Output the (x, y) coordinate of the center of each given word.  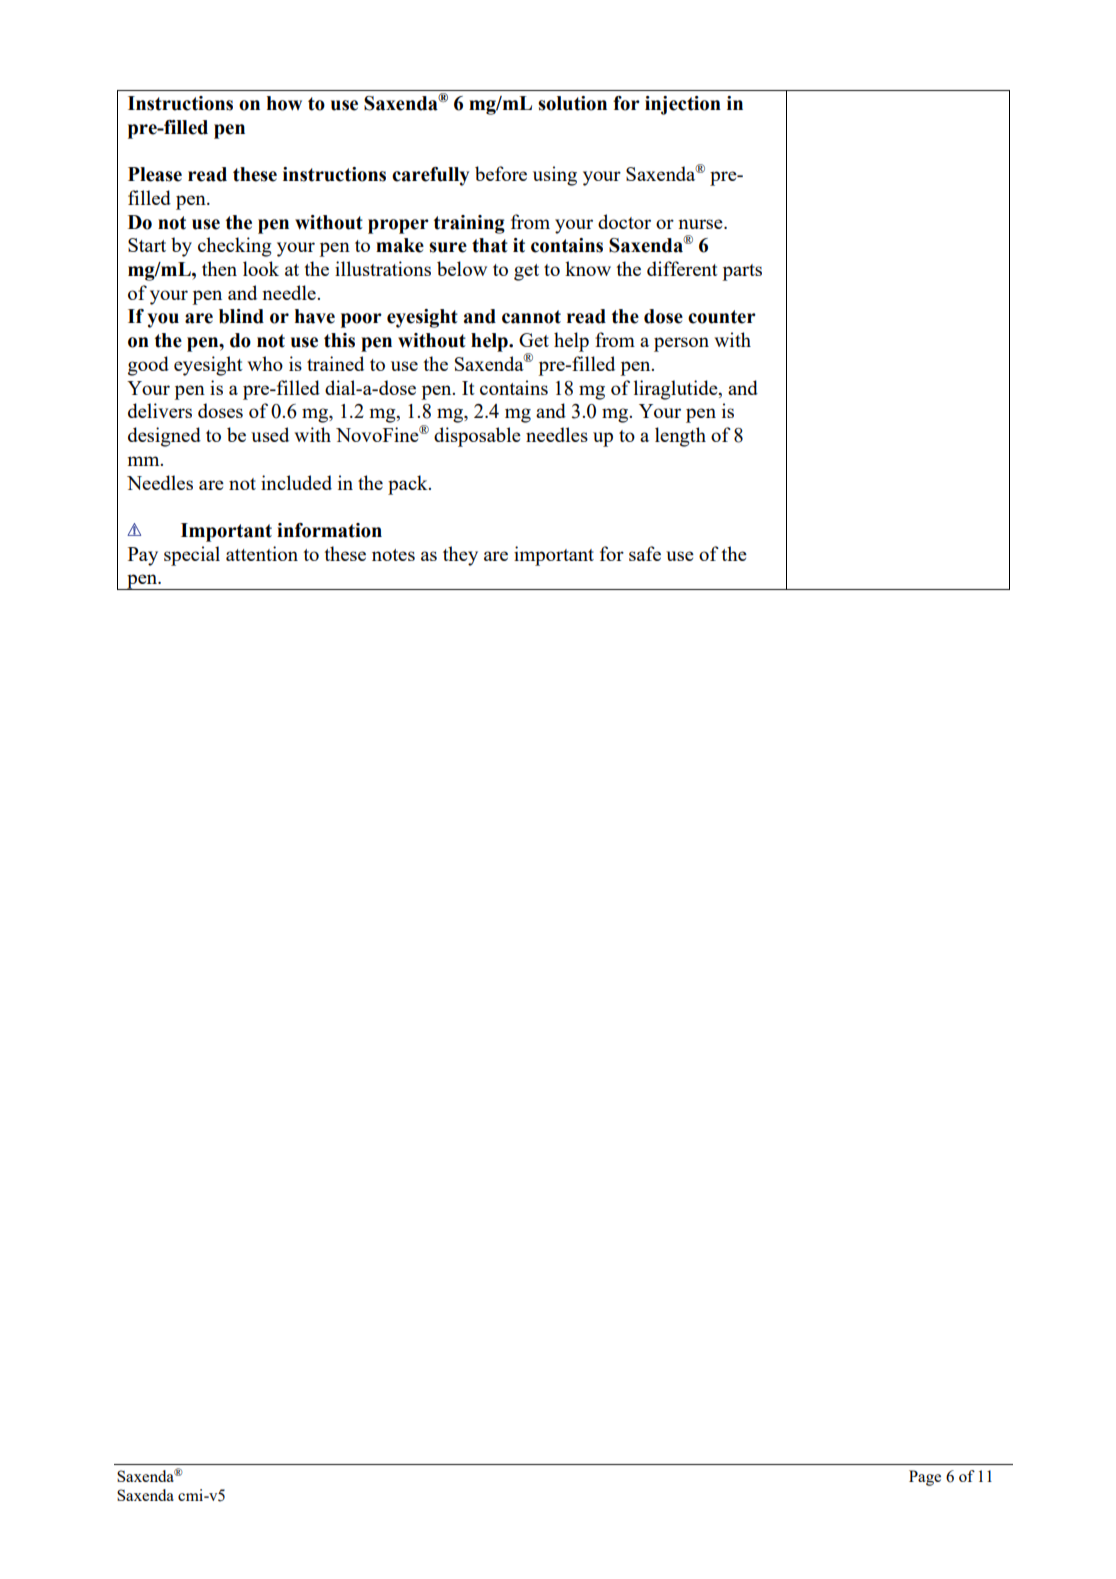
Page (925, 1478)
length (680, 437)
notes (393, 555)
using (555, 176)
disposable (477, 437)
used (270, 434)
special (192, 556)
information (329, 530)
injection (683, 105)
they (460, 556)
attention (262, 553)
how (284, 103)
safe (645, 553)
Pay (143, 556)
